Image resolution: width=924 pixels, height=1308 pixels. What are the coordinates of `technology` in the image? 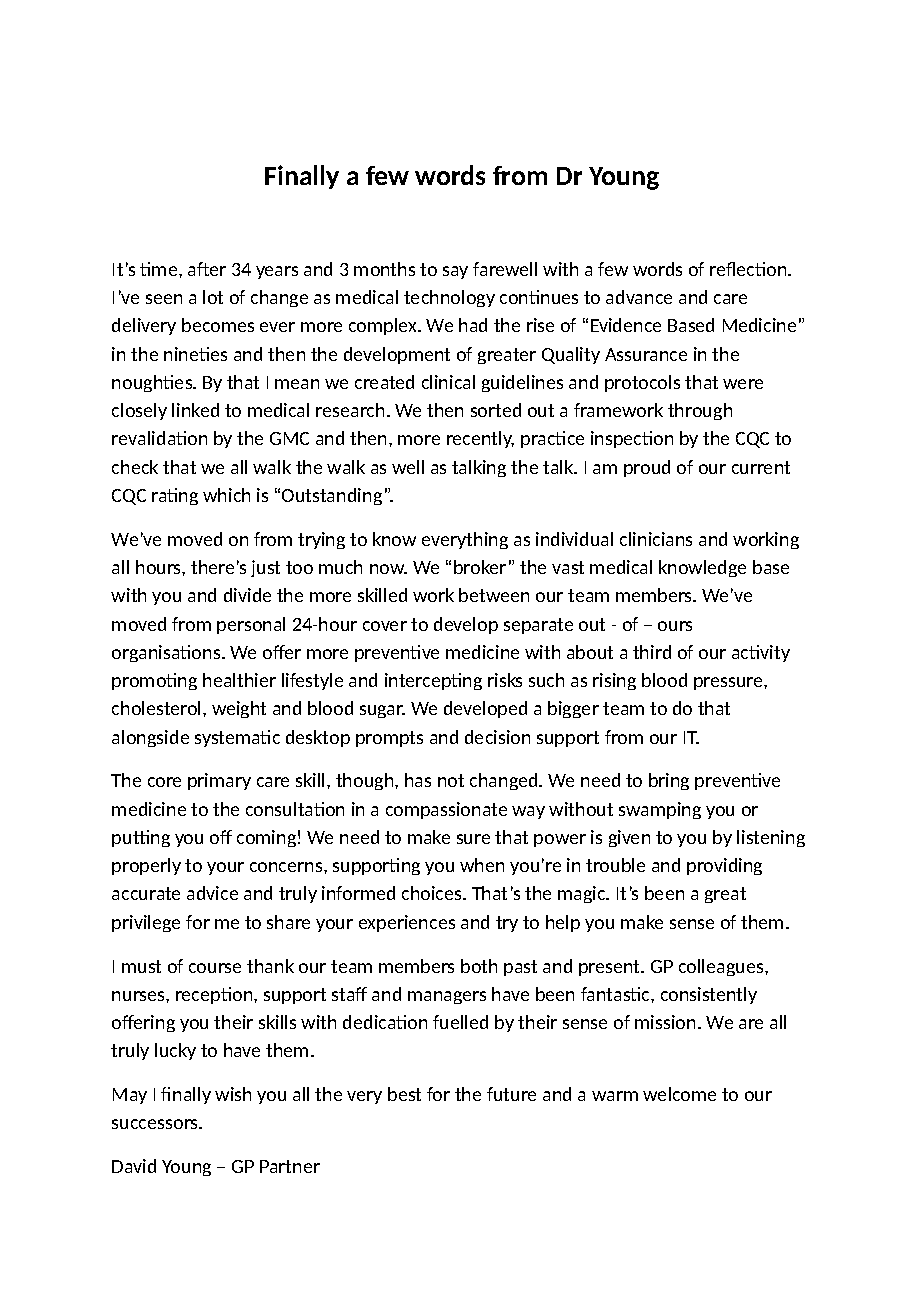 It's located at (449, 298).
